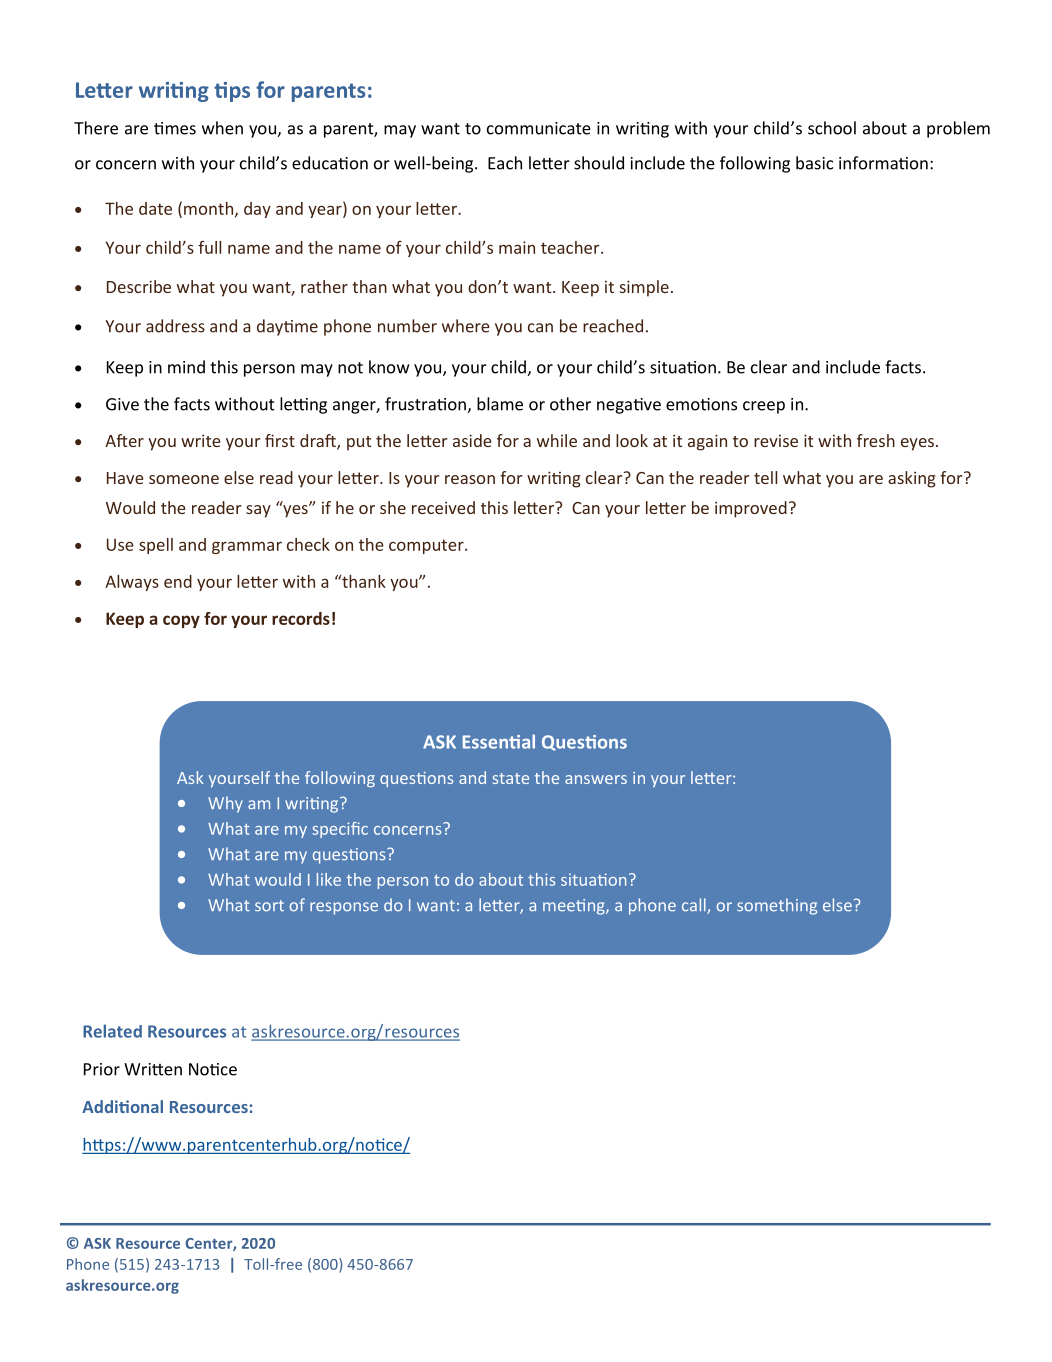  What do you see at coordinates (511, 778) in the document?
I see `state` at bounding box center [511, 778].
